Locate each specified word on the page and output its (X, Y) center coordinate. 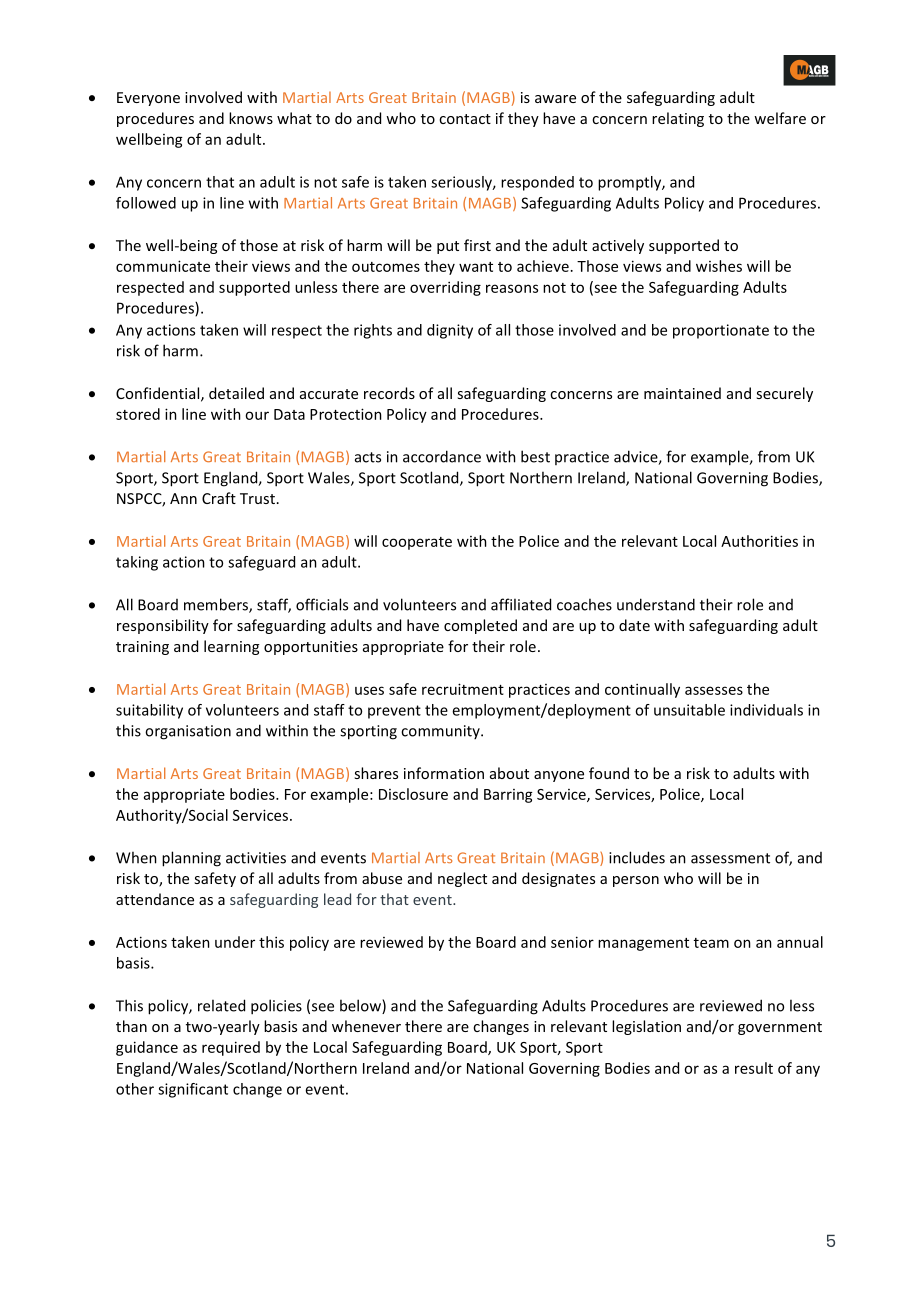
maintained (682, 393)
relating (678, 119)
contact (465, 119)
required (231, 1048)
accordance (442, 456)
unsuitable (689, 710)
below (361, 1006)
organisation (188, 732)
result (754, 1068)
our (257, 415)
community (441, 732)
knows (251, 118)
